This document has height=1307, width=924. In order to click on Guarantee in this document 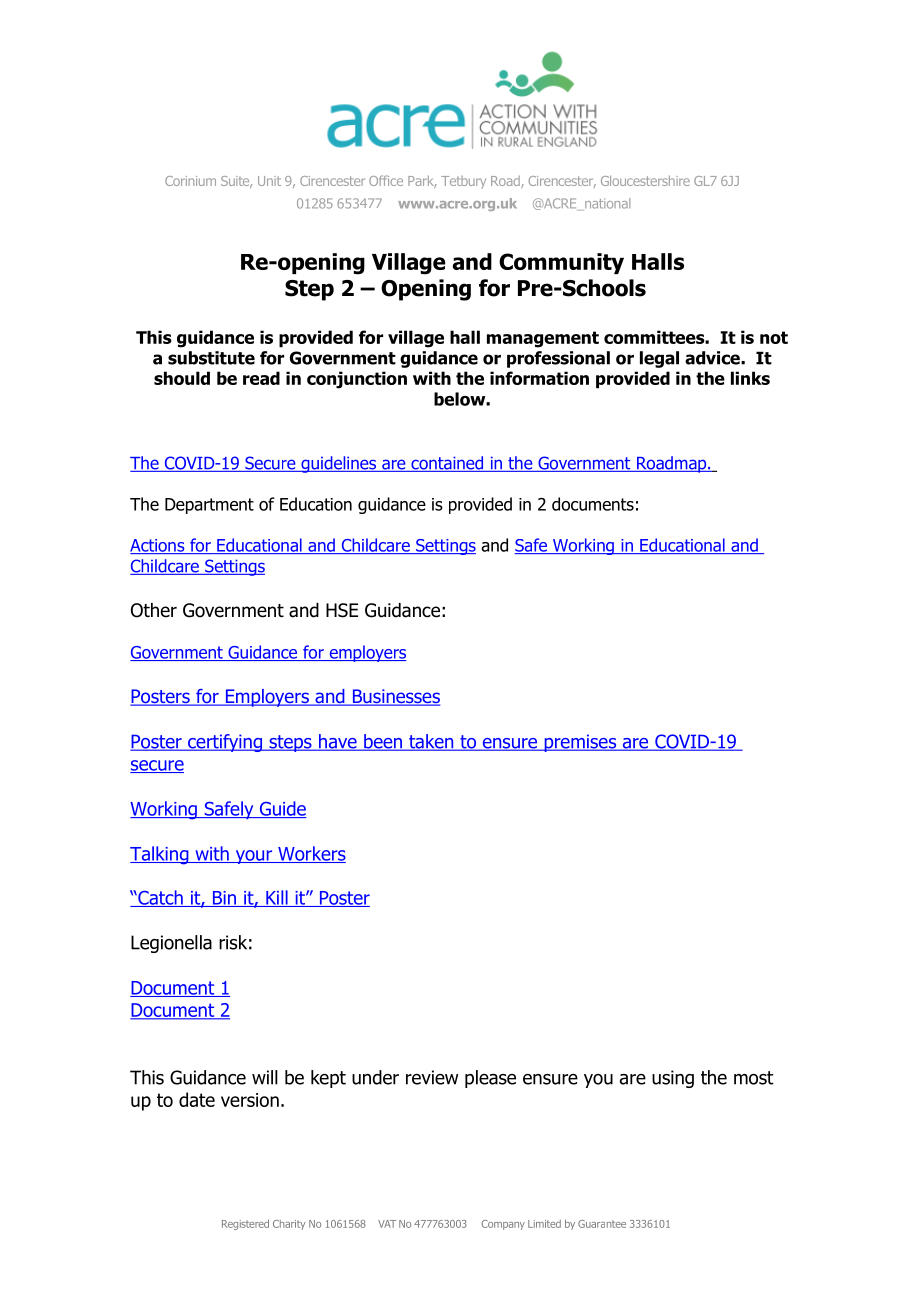, I will do `click(602, 1224)`.
